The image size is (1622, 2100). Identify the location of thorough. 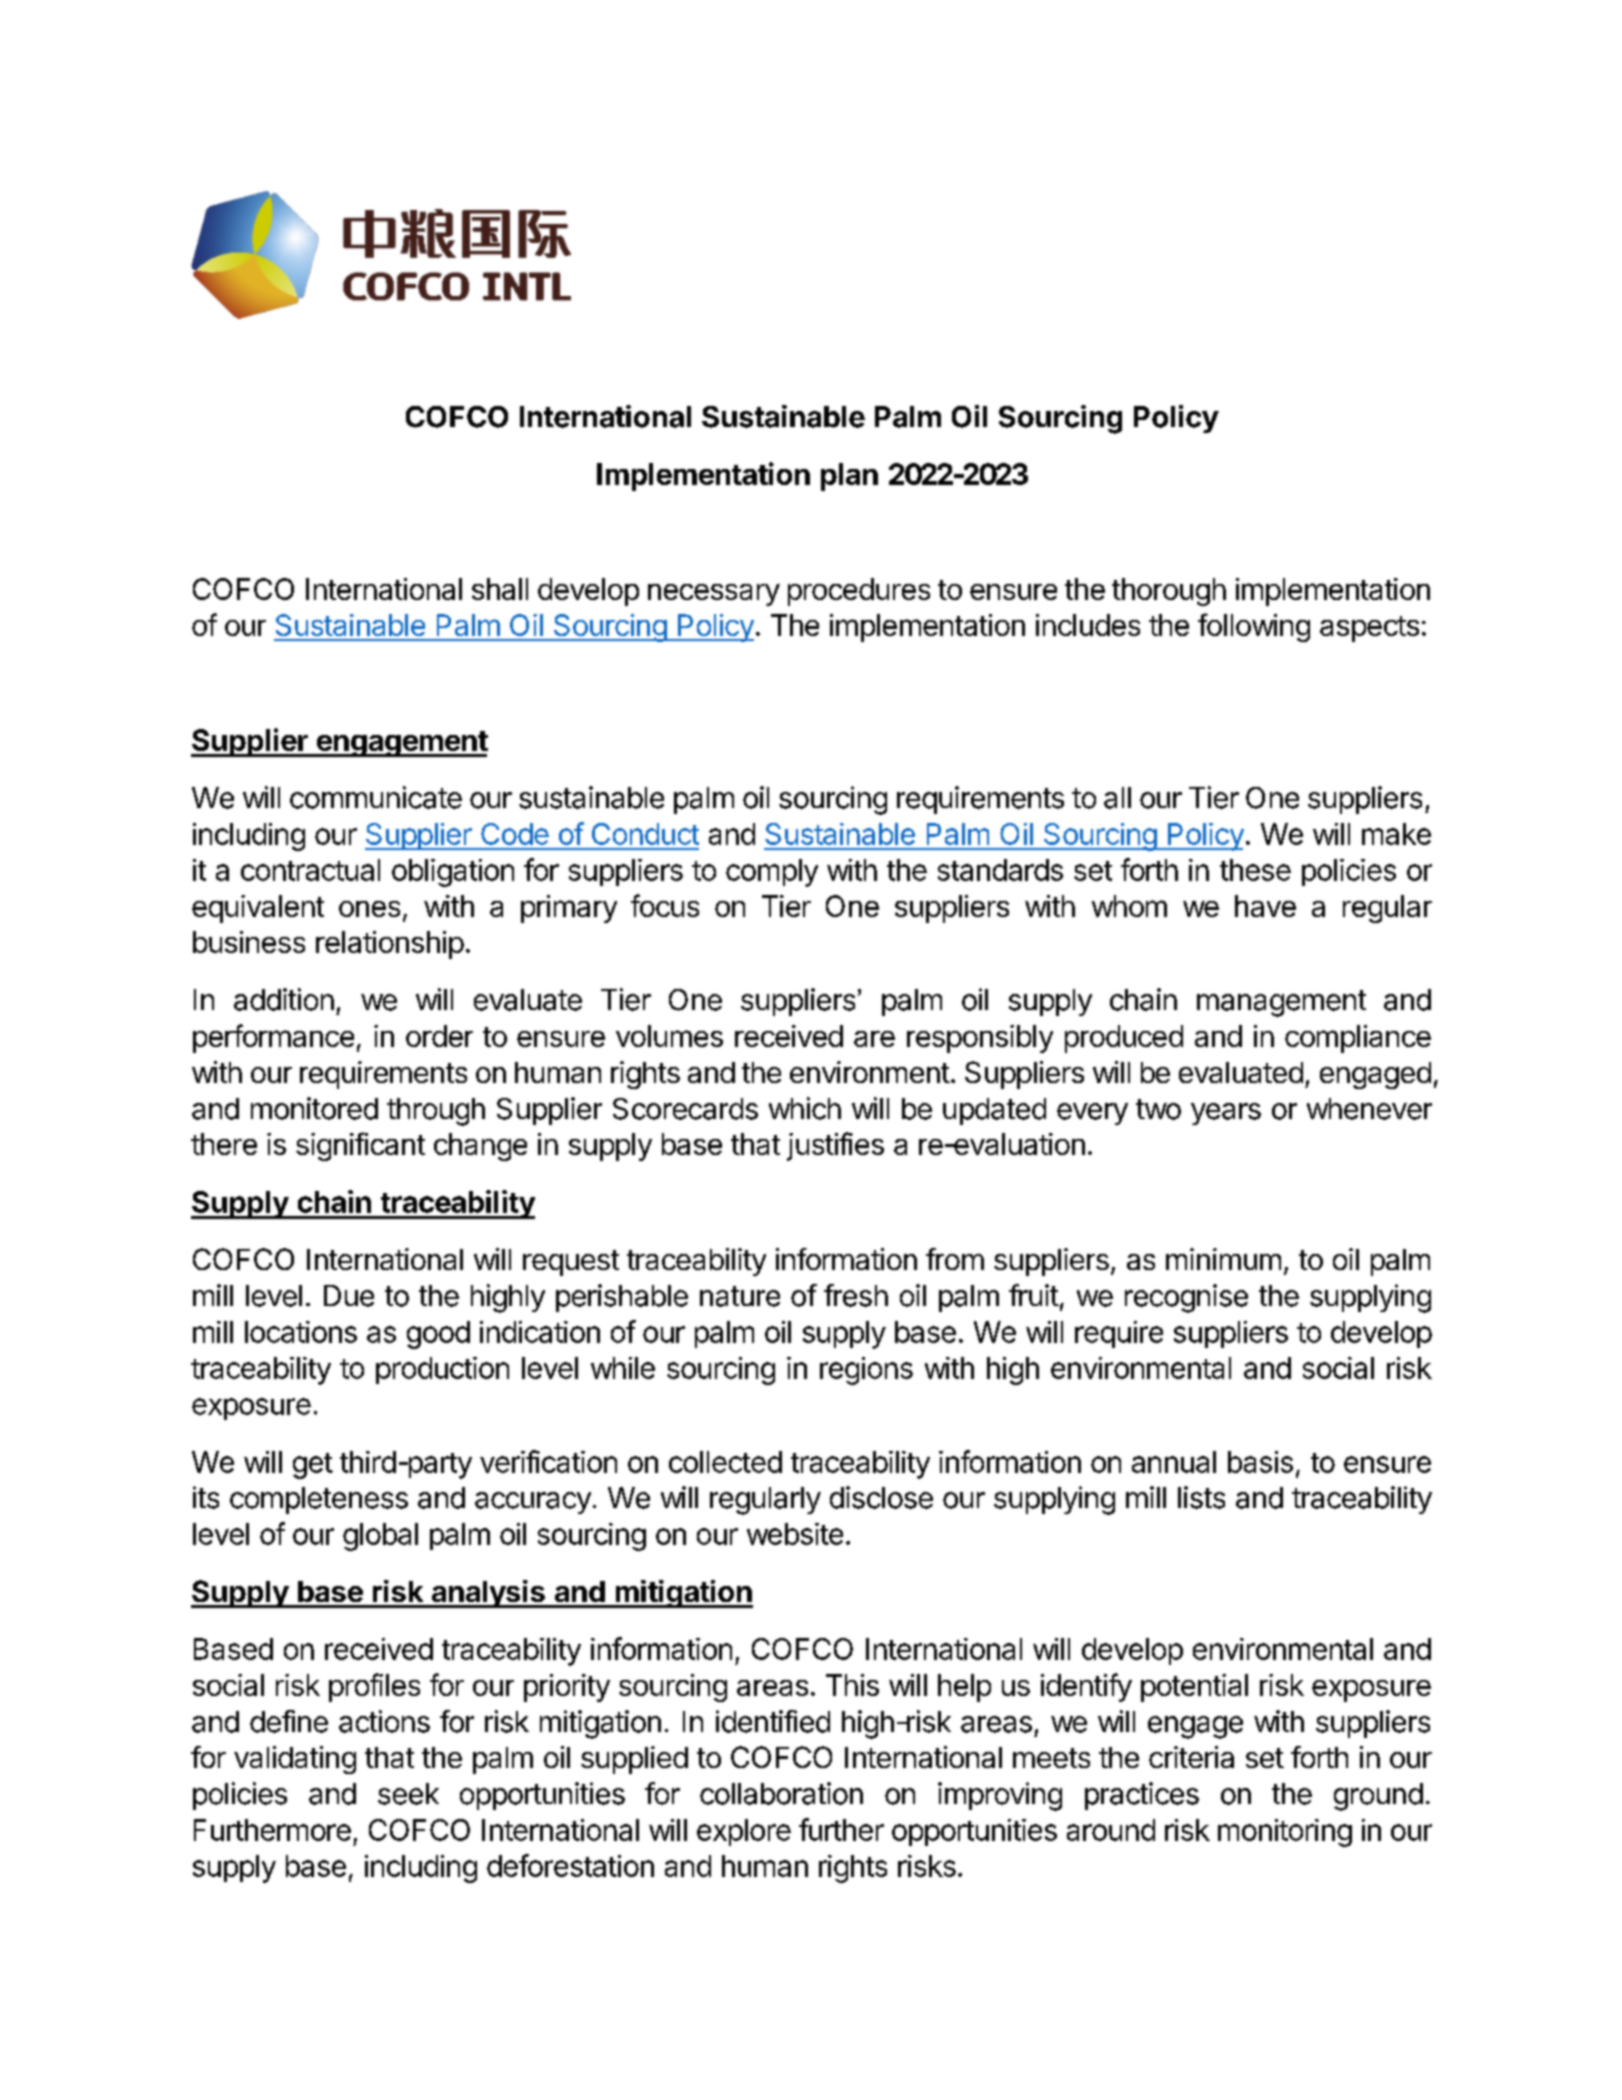
(1169, 592).
